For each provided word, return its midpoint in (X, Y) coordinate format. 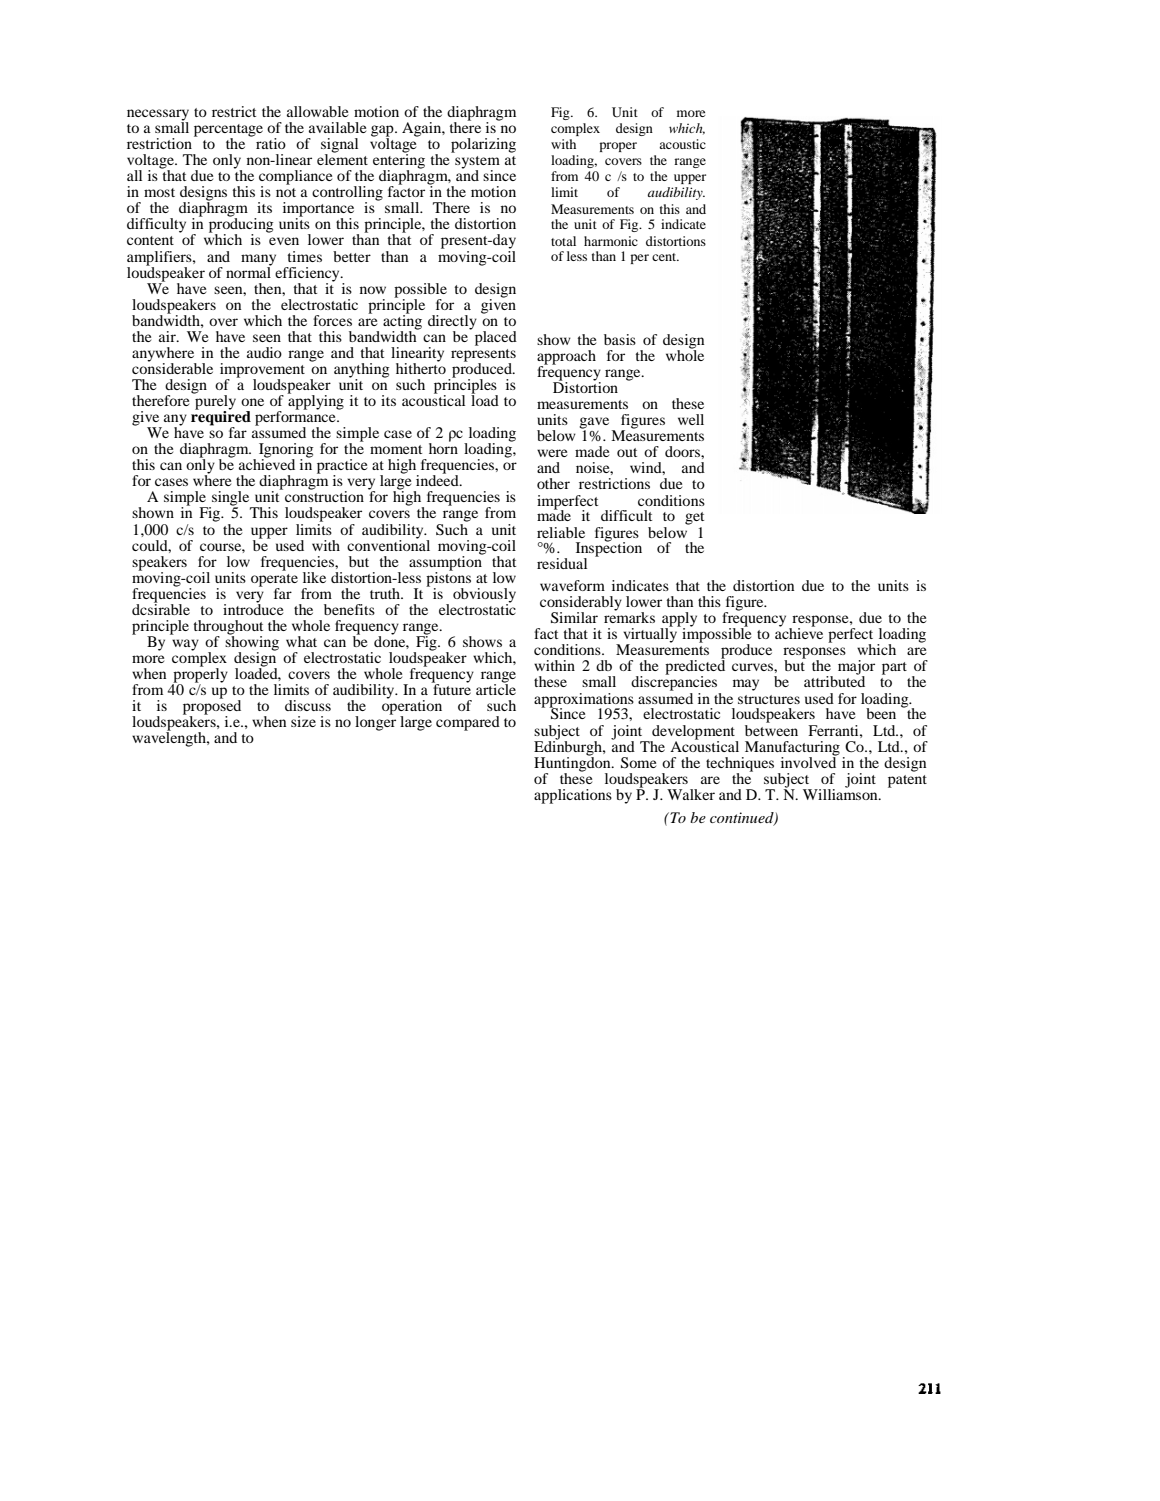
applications (573, 796)
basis (620, 339)
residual (562, 563)
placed (494, 337)
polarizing (483, 145)
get (694, 518)
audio (264, 352)
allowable (317, 111)
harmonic (611, 241)
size (303, 721)
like (314, 577)
